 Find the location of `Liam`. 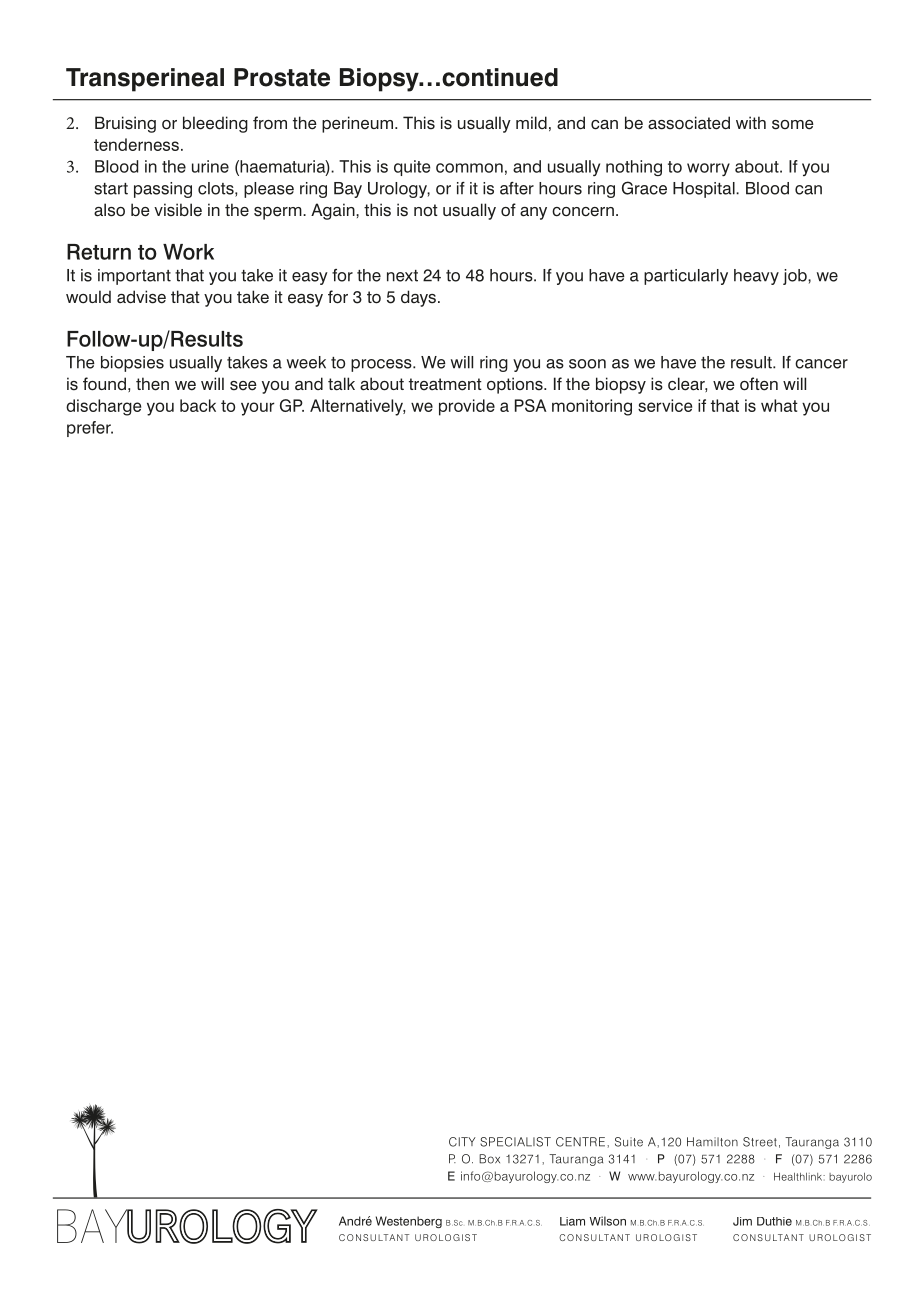

Liam is located at coordinates (572, 1221).
